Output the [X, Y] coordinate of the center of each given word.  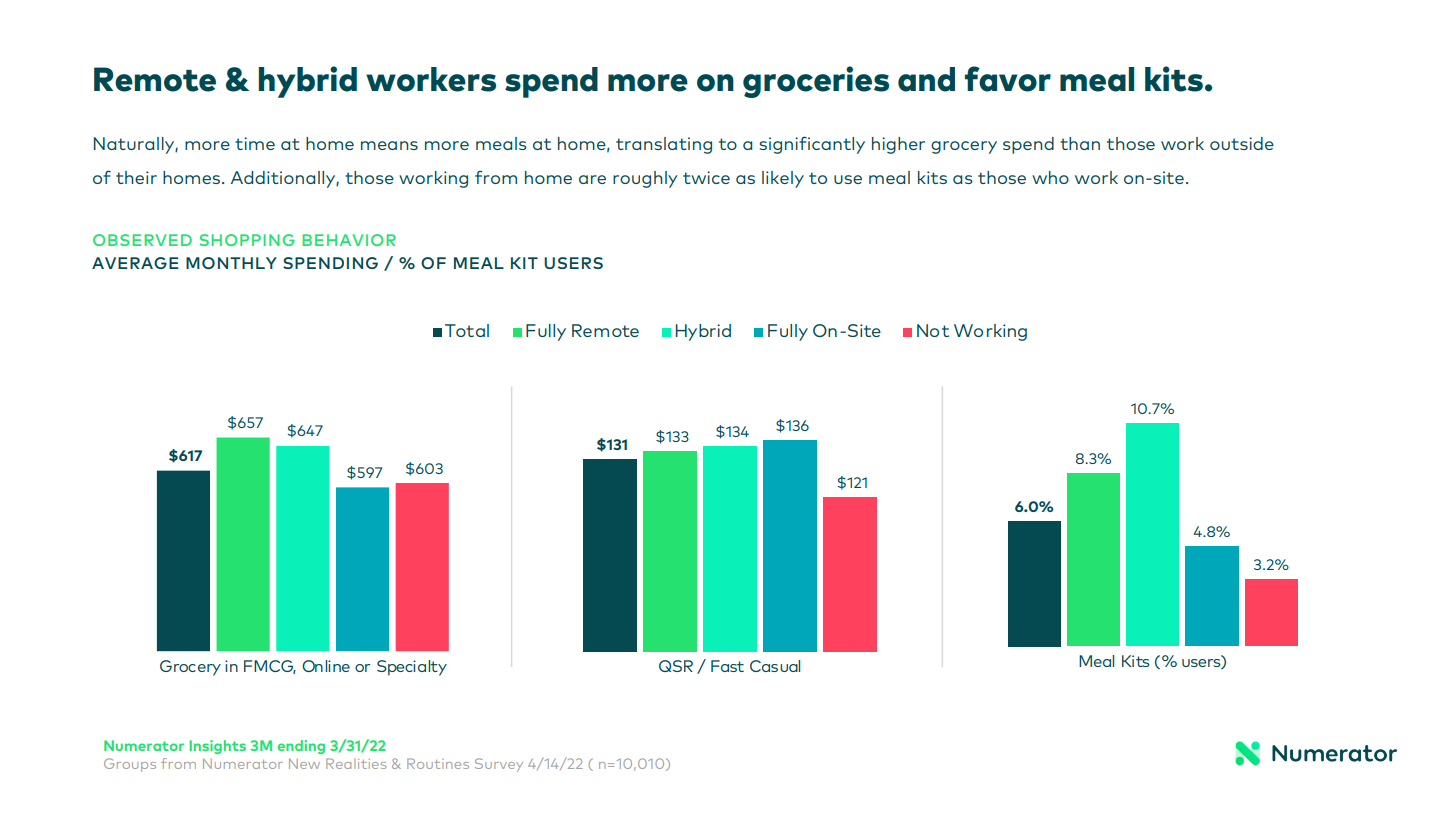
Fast [727, 666]
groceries [816, 82]
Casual [775, 666]
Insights [217, 747]
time [255, 143]
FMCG [270, 667]
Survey [499, 765]
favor [1008, 79]
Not [933, 330]
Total [467, 330]
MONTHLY [231, 263]
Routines [438, 763]
